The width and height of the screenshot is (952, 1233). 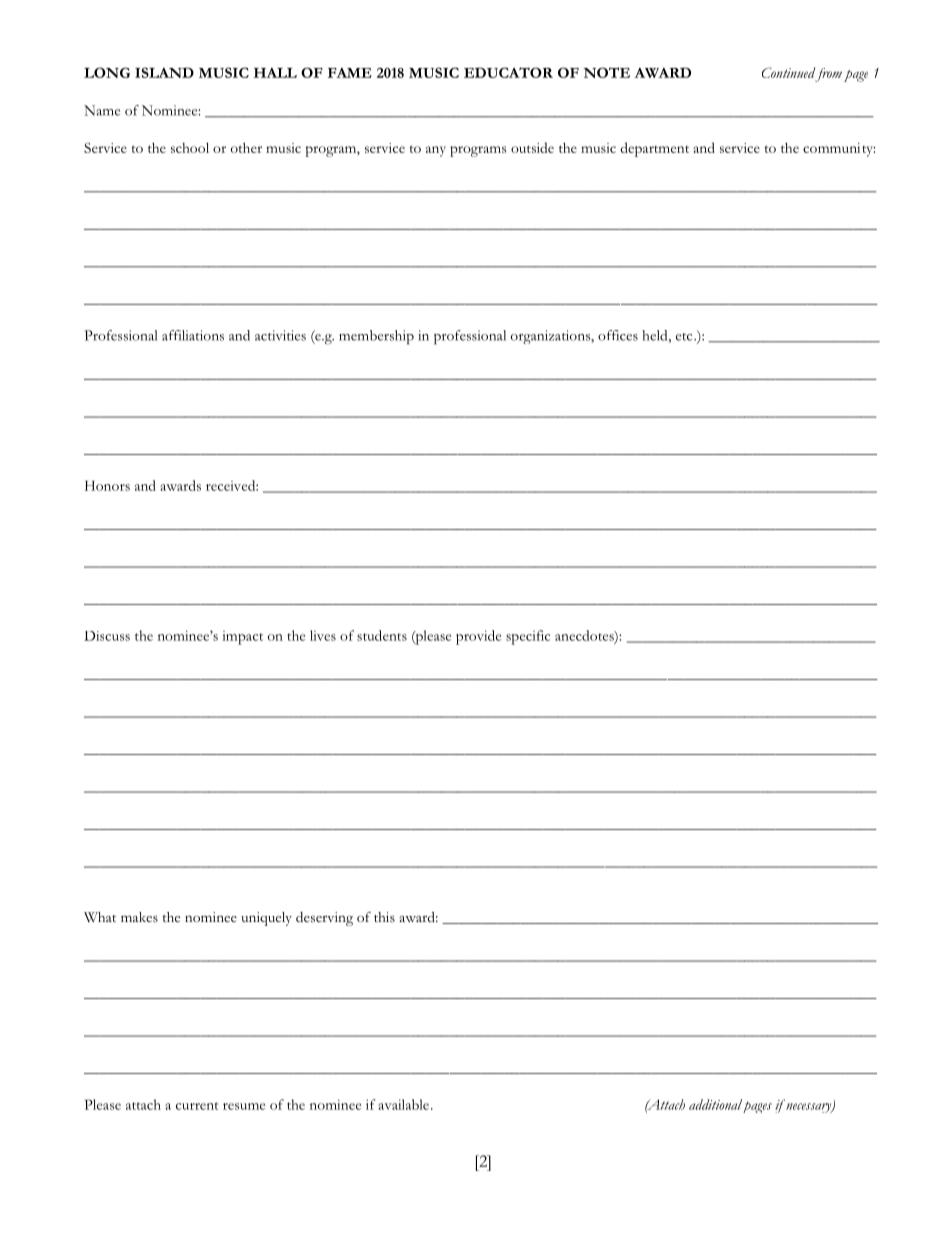 I want to click on makes, so click(x=139, y=917).
